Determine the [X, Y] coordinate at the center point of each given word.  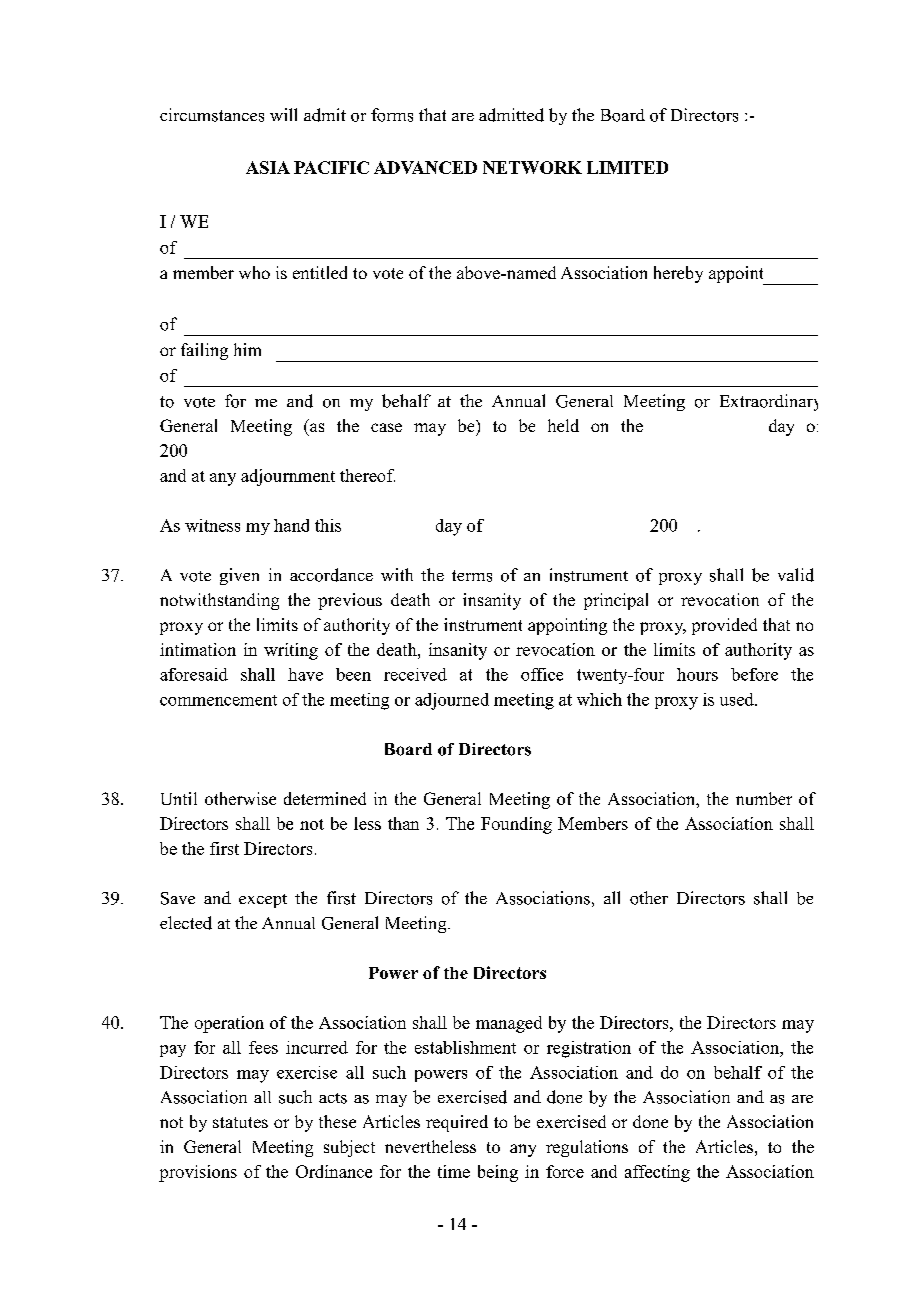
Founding [516, 825]
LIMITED [627, 167]
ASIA [268, 167]
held [563, 425]
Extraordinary [769, 402]
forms [392, 115]
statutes [240, 1122]
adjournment [288, 477]
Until [179, 798]
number [764, 798]
